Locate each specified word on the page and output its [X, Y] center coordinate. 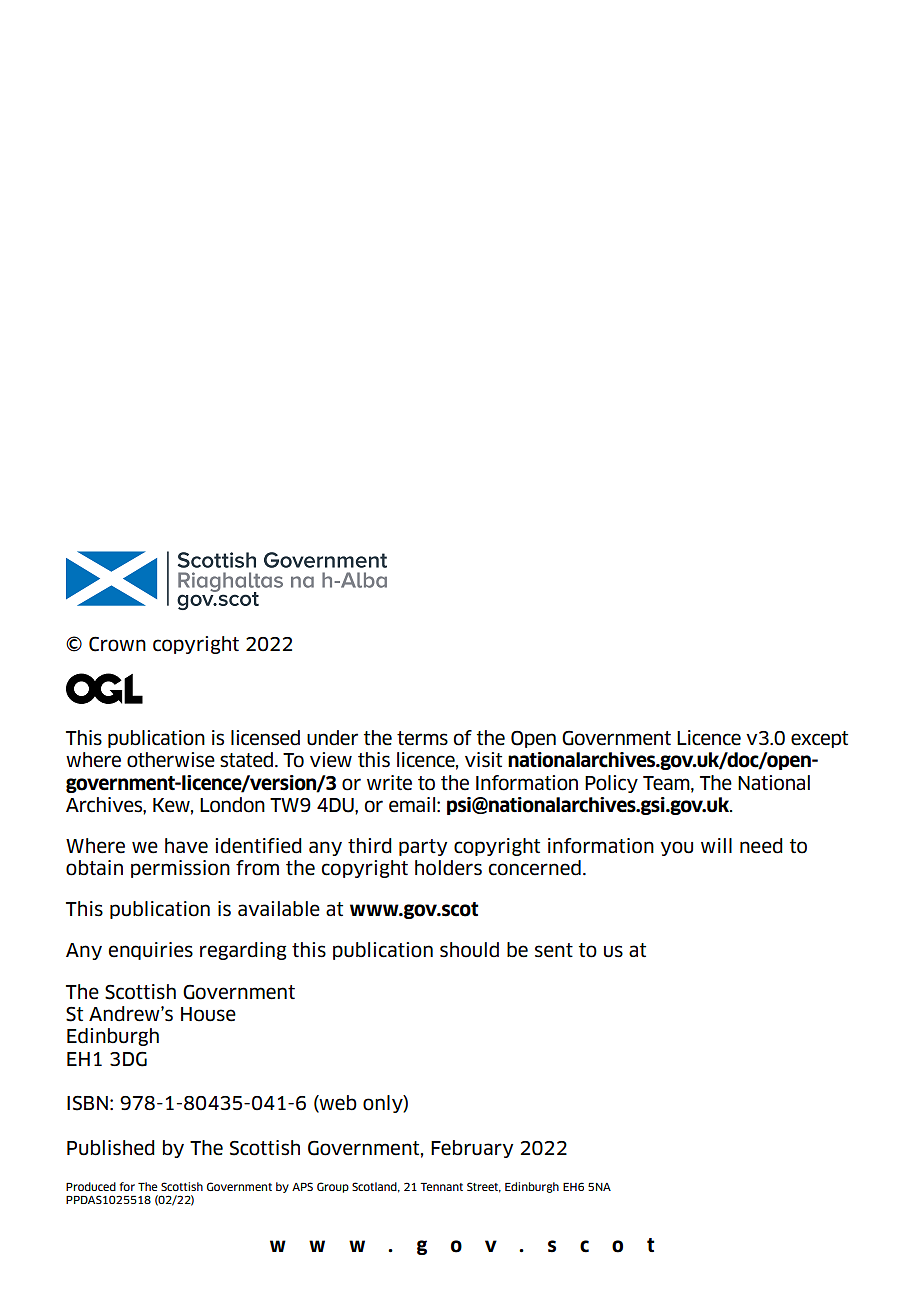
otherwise [171, 760]
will [716, 845]
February [472, 1149]
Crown [117, 644]
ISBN [87, 1103]
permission [180, 869]
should [469, 950]
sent [554, 950]
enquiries [150, 951]
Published [111, 1148]
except [819, 739]
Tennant [441, 1187]
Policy [611, 784]
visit [483, 760]
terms [422, 738]
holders [448, 868]
